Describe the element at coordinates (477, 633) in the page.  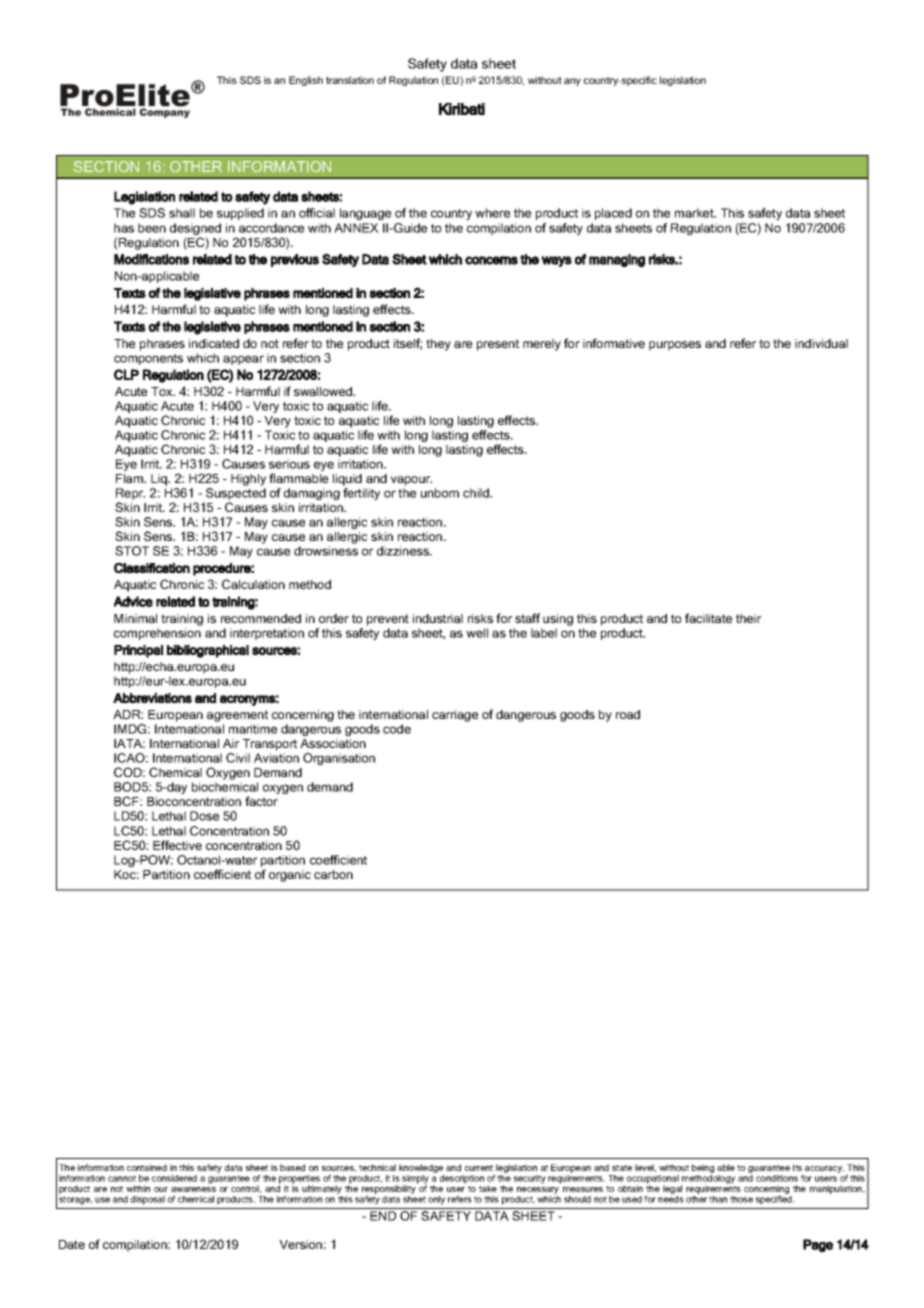
I see `well` at that location.
